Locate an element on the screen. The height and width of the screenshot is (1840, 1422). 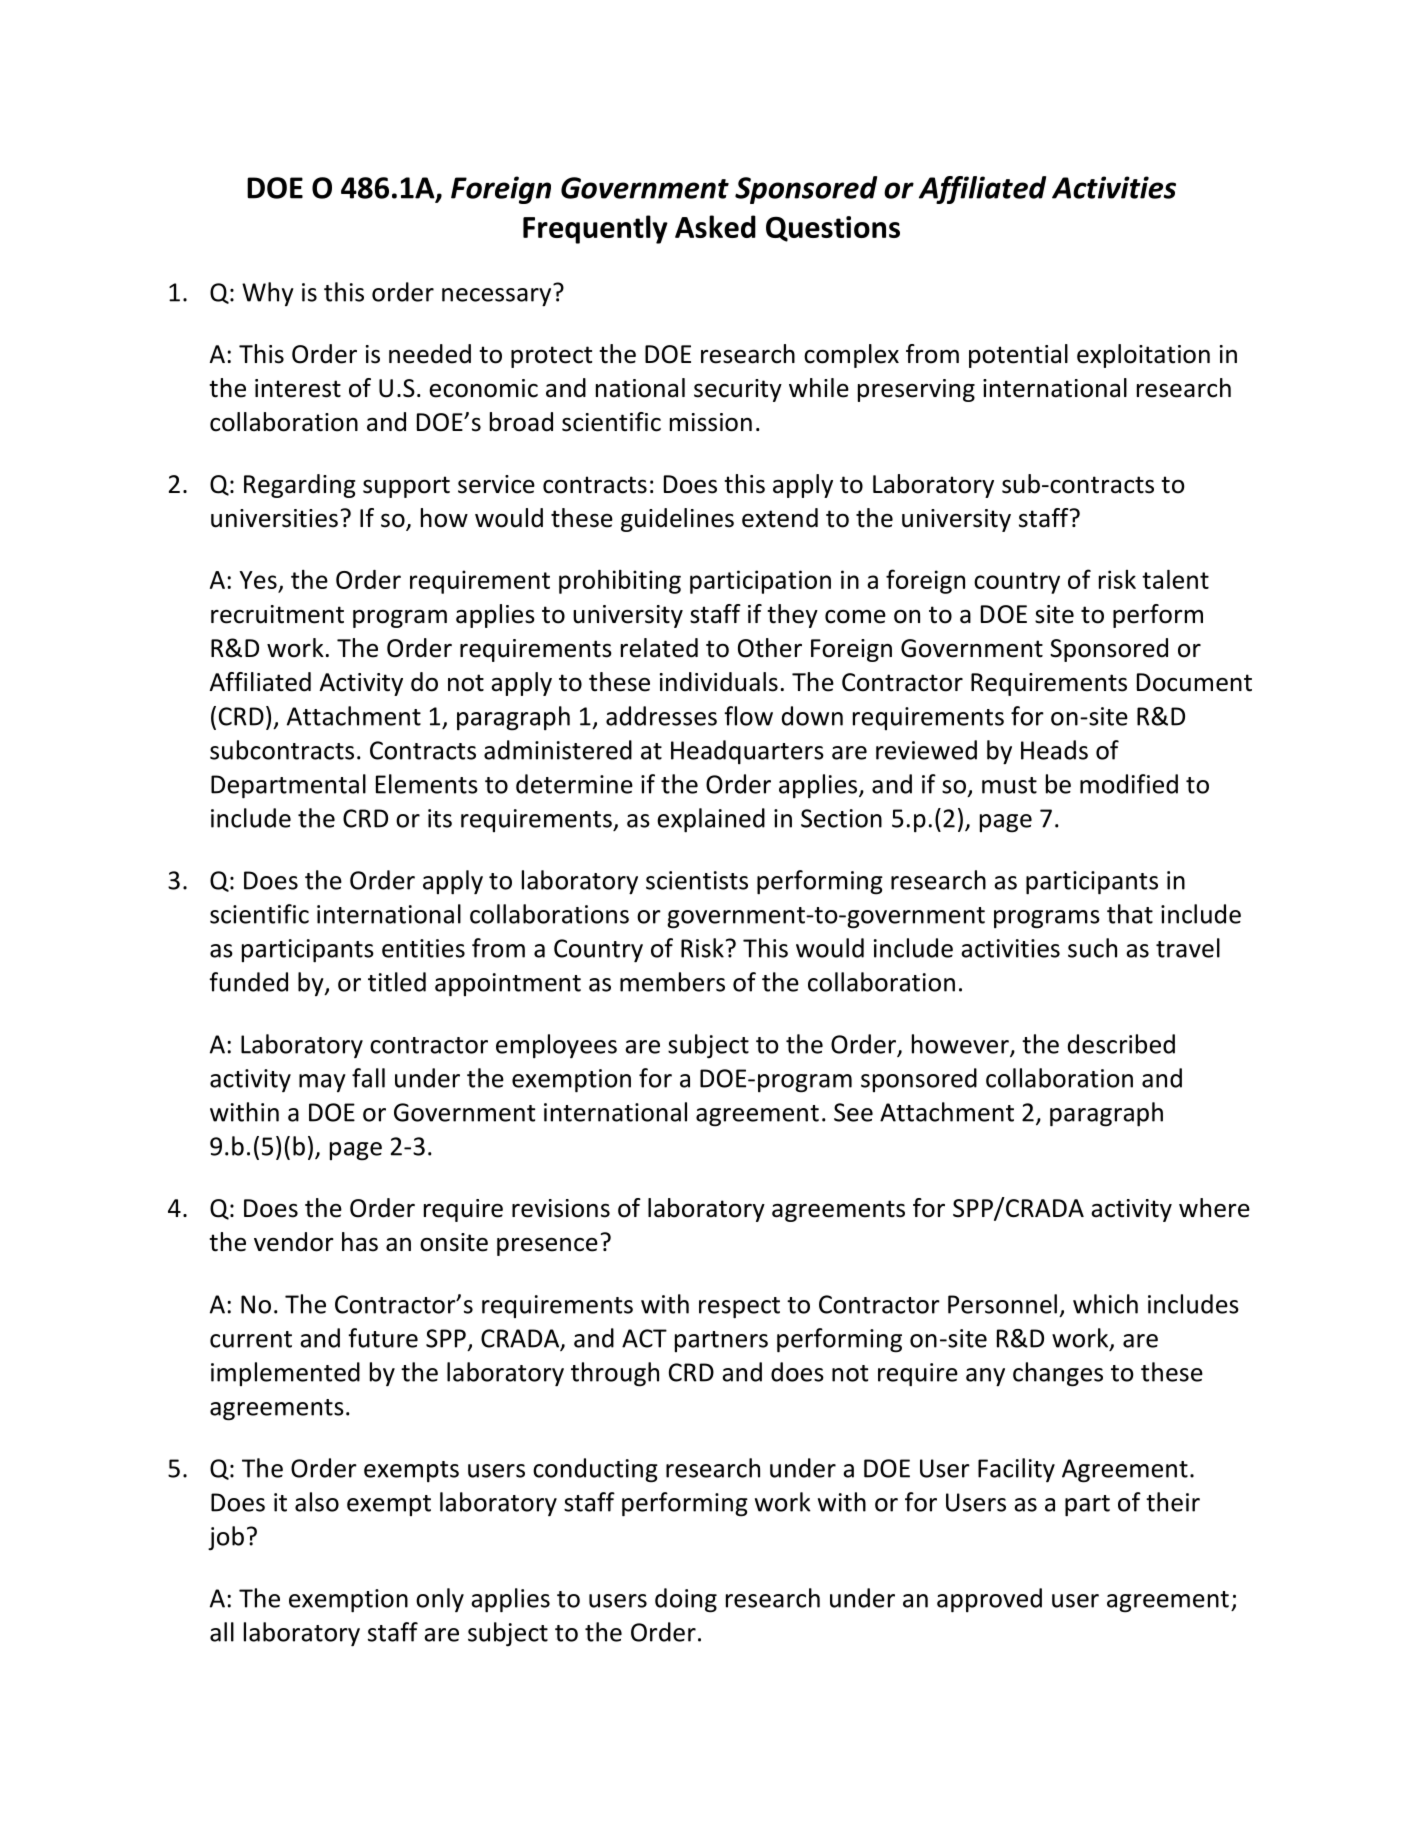
also is located at coordinates (317, 1502).
